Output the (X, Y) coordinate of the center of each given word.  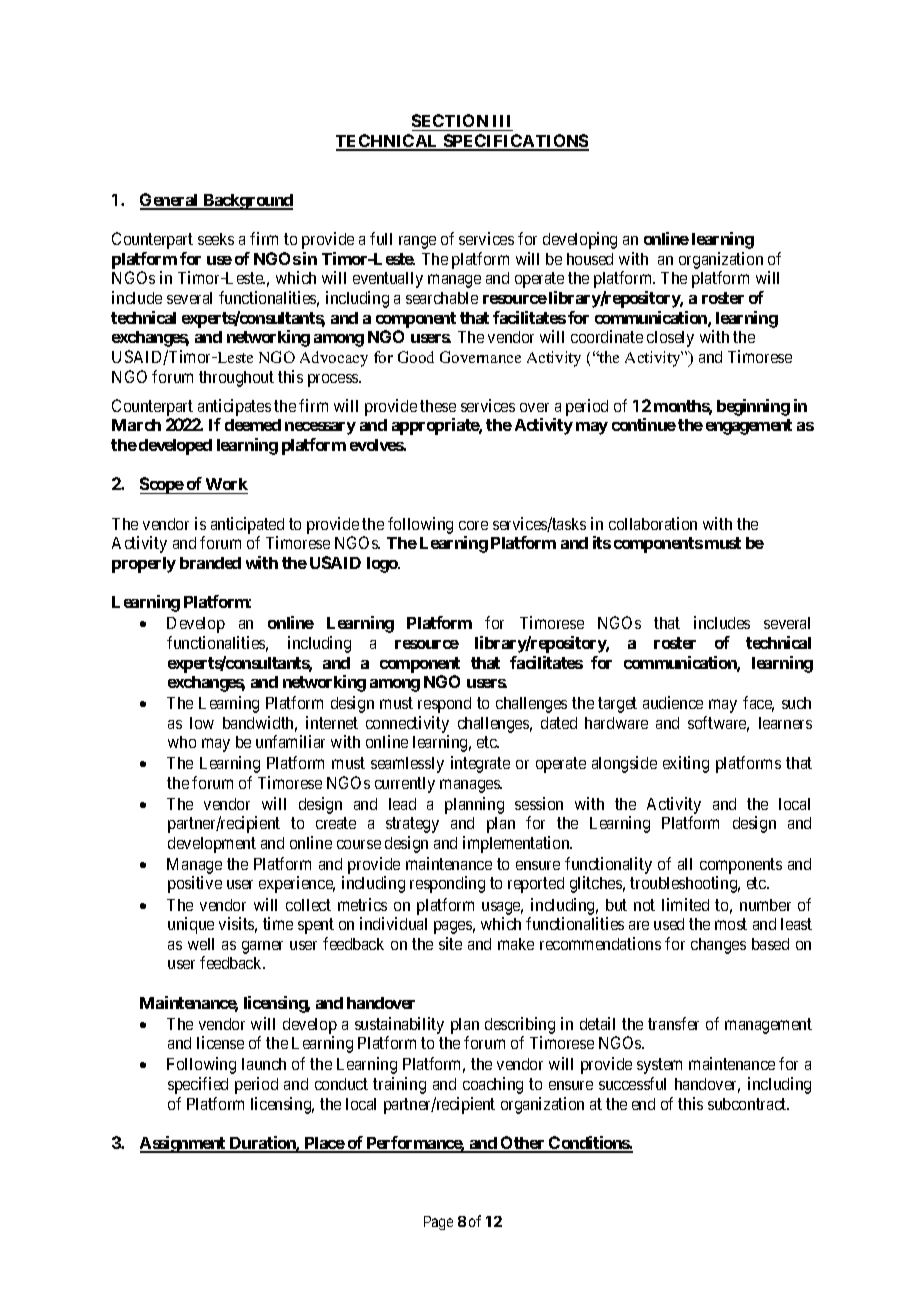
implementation (517, 844)
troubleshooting (685, 884)
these (438, 406)
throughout (236, 379)
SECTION (451, 122)
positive (195, 884)
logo (383, 565)
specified (198, 1085)
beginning (753, 407)
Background (247, 202)
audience (673, 702)
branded (210, 563)
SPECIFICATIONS (515, 142)
